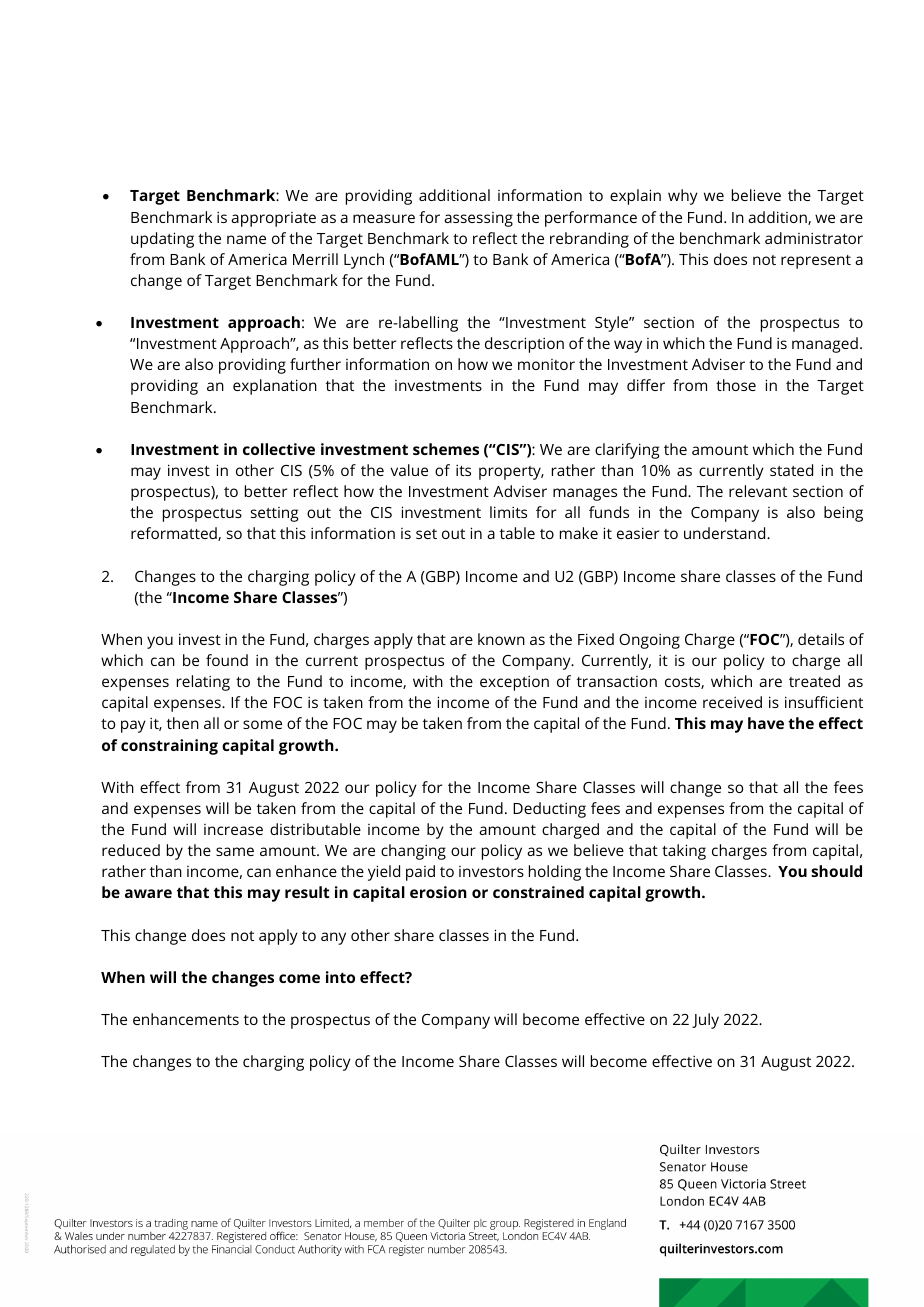  What do you see at coordinates (501, 639) in the page?
I see `known` at bounding box center [501, 639].
